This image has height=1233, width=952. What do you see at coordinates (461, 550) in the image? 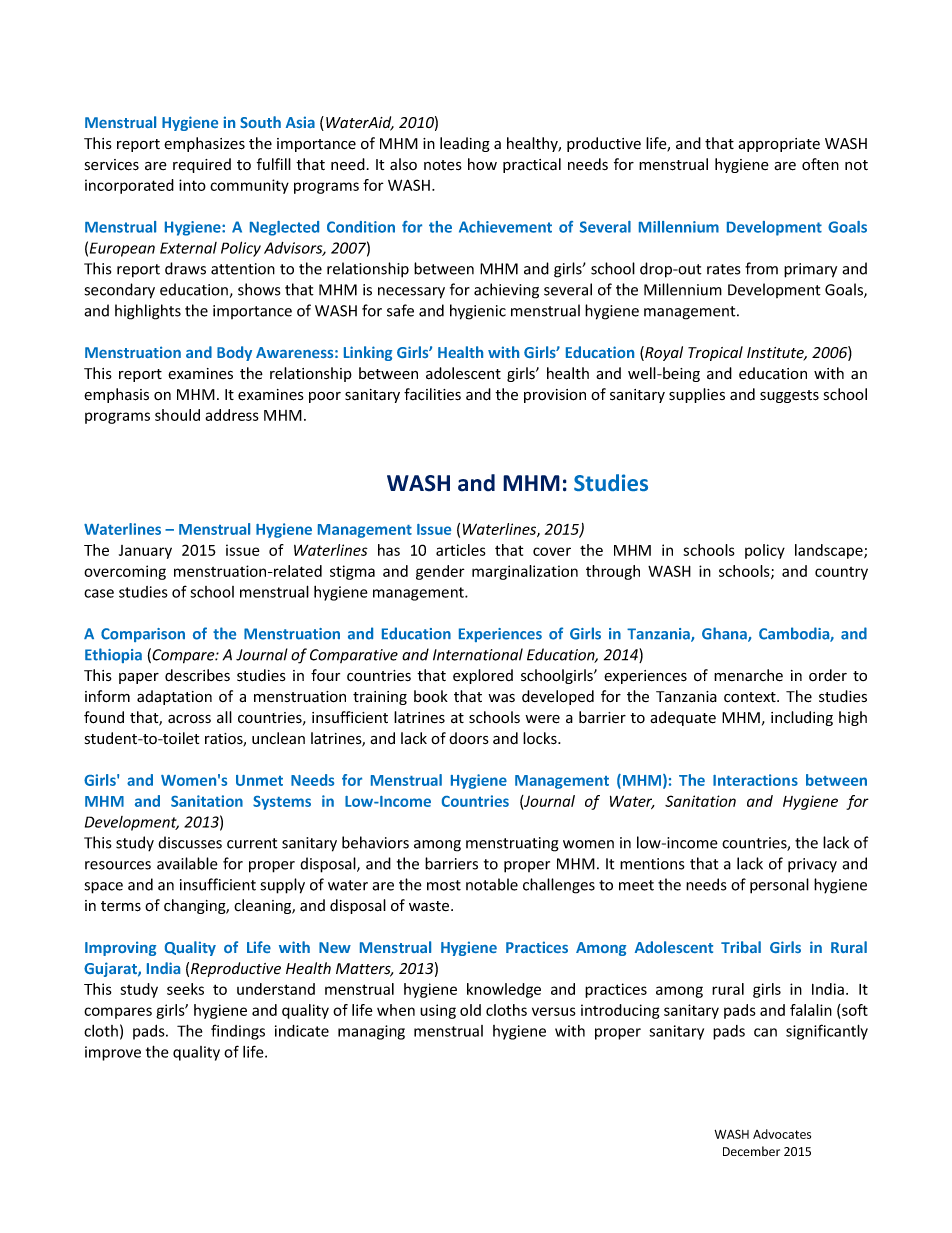
I see `articles` at bounding box center [461, 550].
